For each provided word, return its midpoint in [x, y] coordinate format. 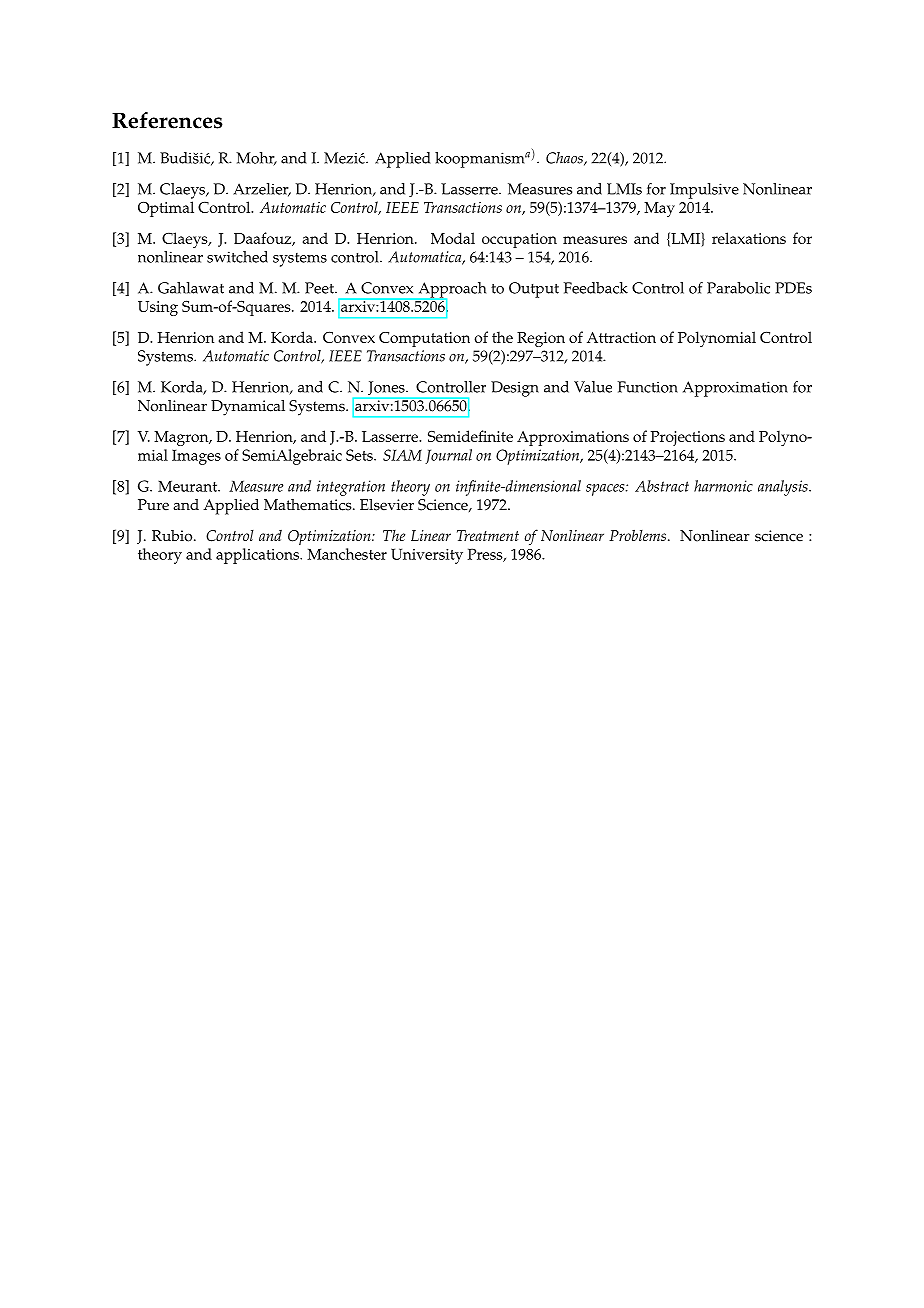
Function [648, 387]
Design [515, 389]
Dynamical [248, 408]
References [167, 120]
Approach [451, 291]
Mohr [256, 159]
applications [258, 556]
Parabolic [738, 288]
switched [237, 257]
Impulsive [704, 191]
